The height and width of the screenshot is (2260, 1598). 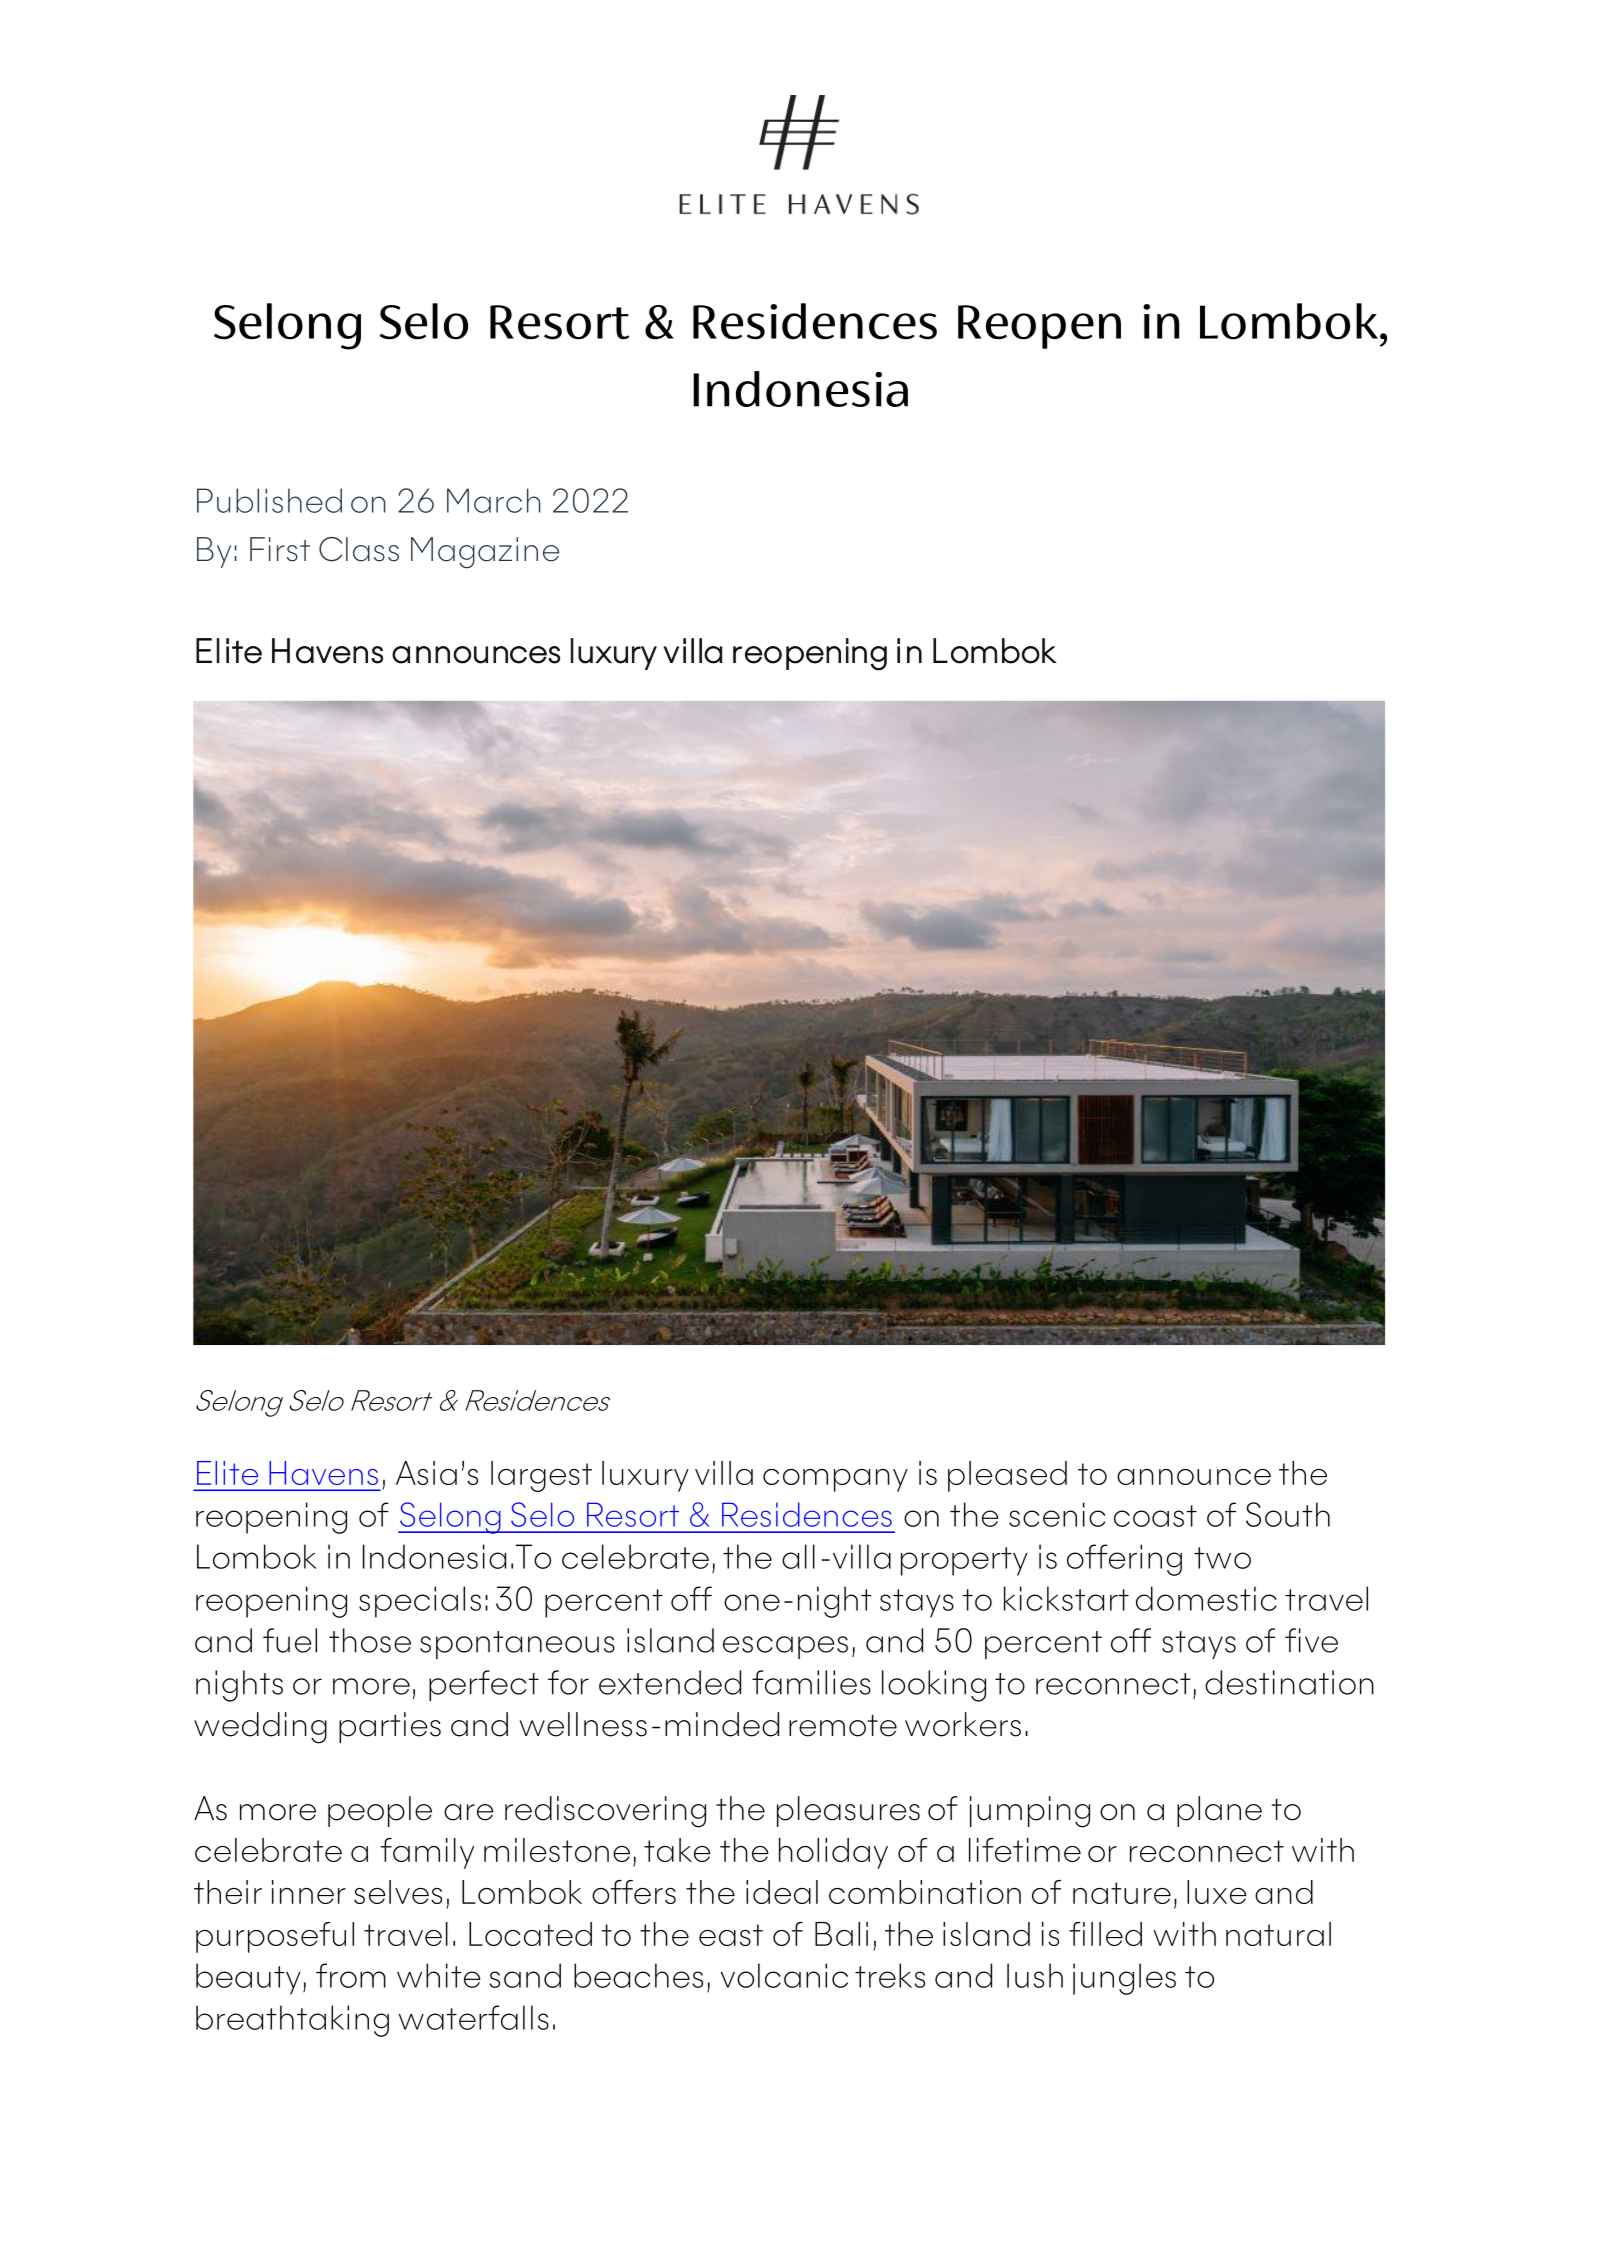 What do you see at coordinates (1155, 1516) in the screenshot?
I see `coast` at bounding box center [1155, 1516].
